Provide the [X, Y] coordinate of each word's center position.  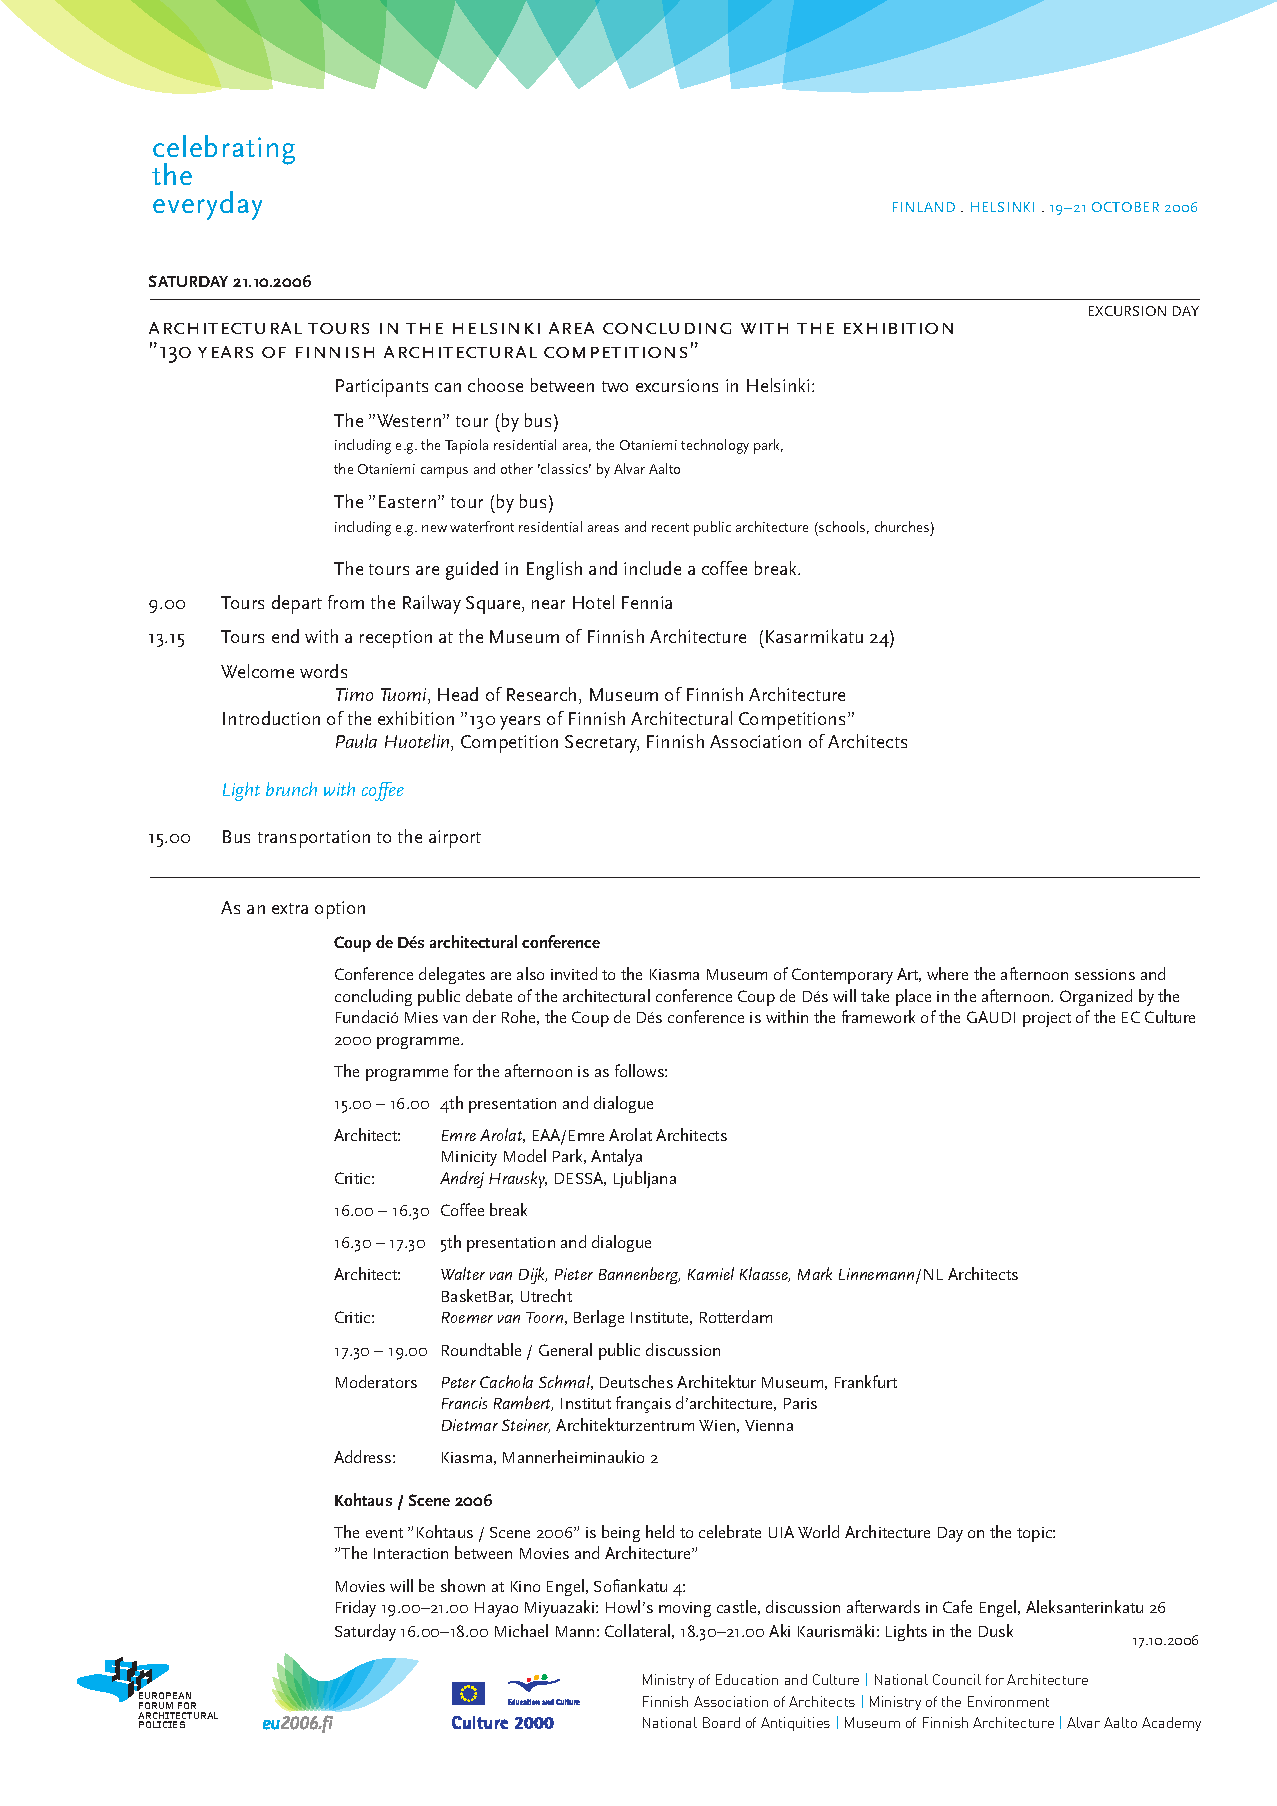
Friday [356, 1608]
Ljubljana [645, 1179]
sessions [1105, 974]
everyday [207, 205]
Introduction [271, 718]
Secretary [602, 744]
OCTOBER [1125, 207]
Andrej [462, 1179]
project [1047, 1019]
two [615, 386]
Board [721, 1722]
